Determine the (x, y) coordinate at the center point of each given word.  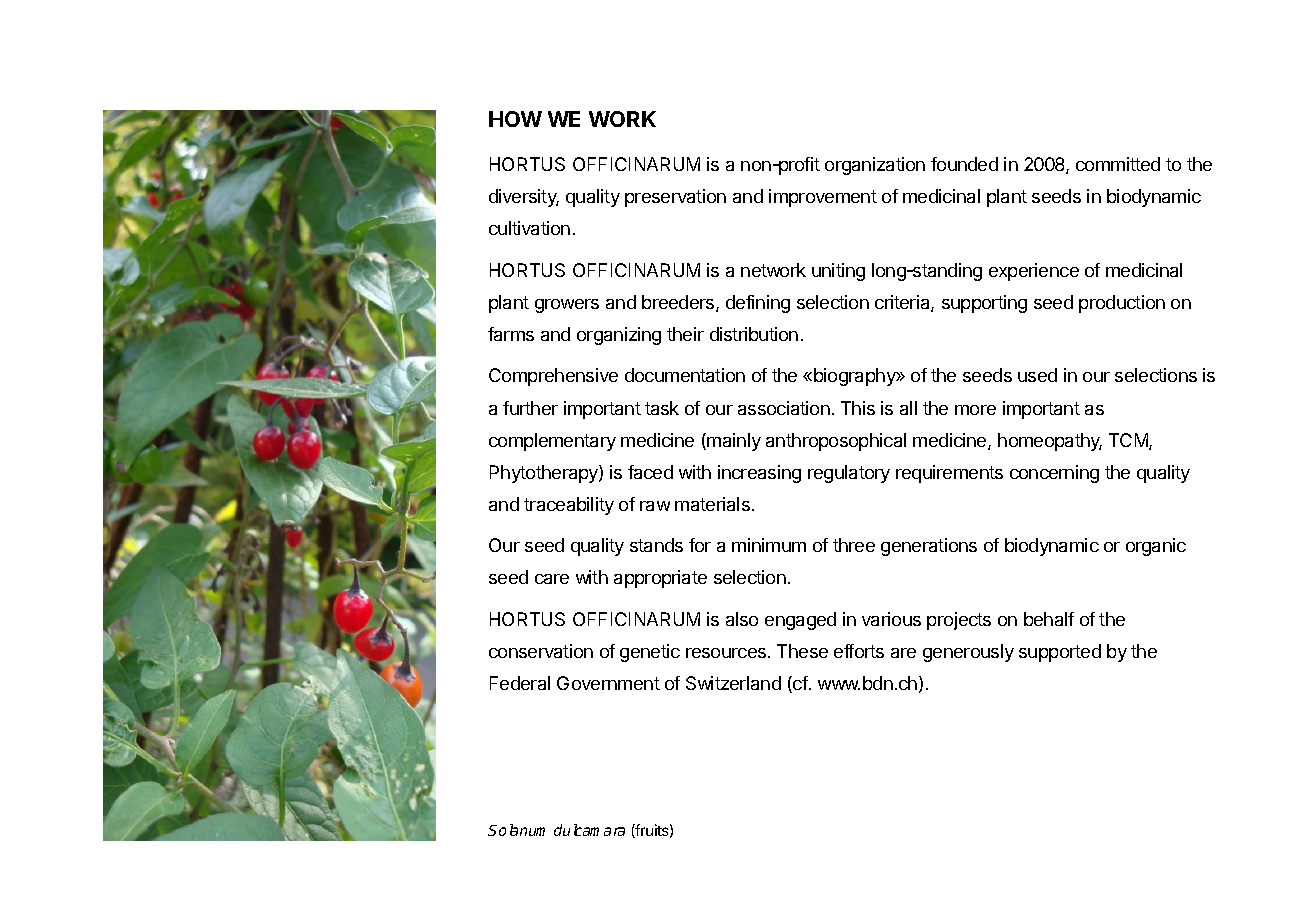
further (530, 408)
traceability (569, 506)
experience (1034, 272)
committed (1118, 164)
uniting (838, 272)
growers (567, 306)
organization (875, 166)
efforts (859, 651)
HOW (515, 119)
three (854, 545)
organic (1156, 547)
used (1037, 375)
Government (608, 683)
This (858, 408)
